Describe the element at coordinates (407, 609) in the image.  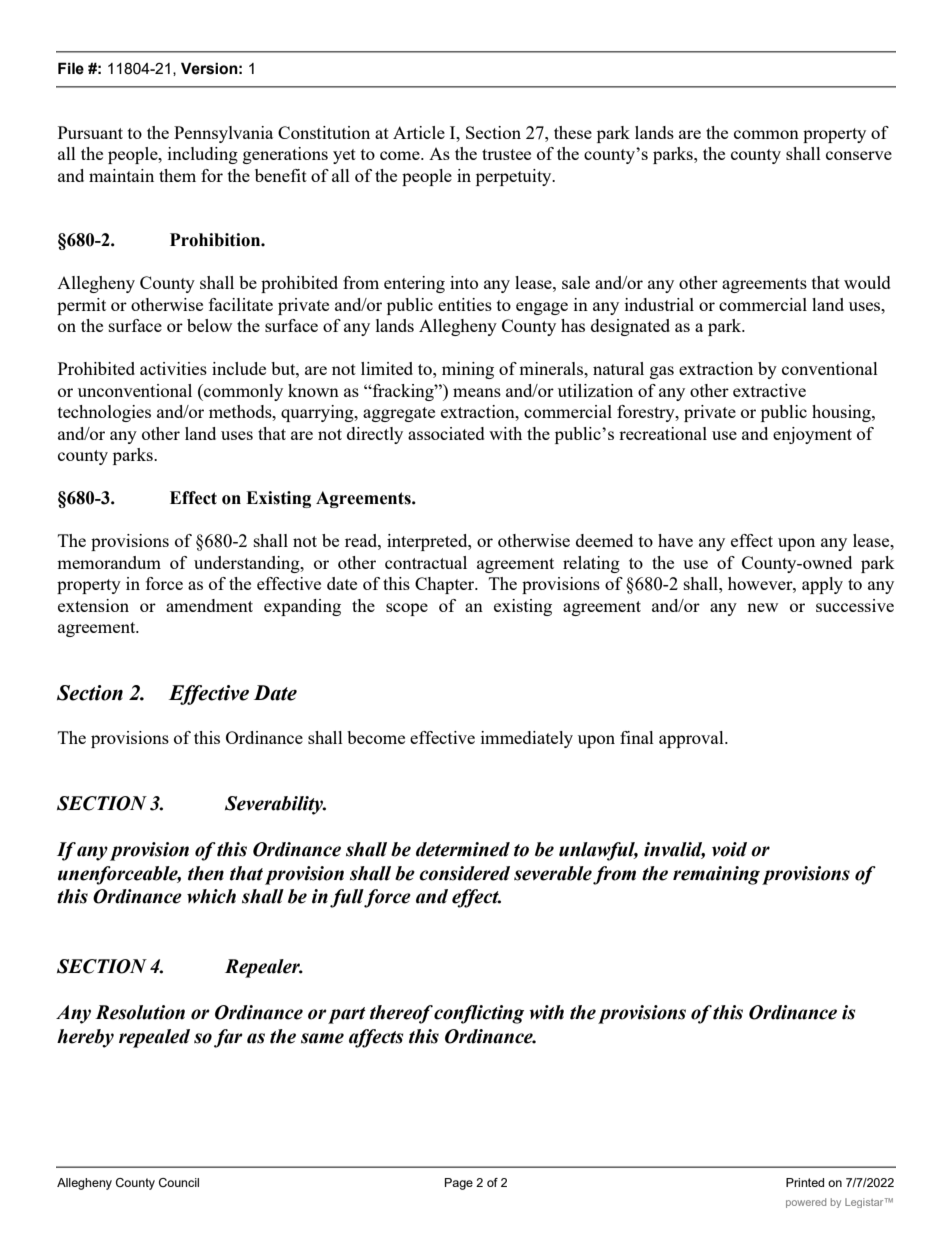
I see `scope` at that location.
